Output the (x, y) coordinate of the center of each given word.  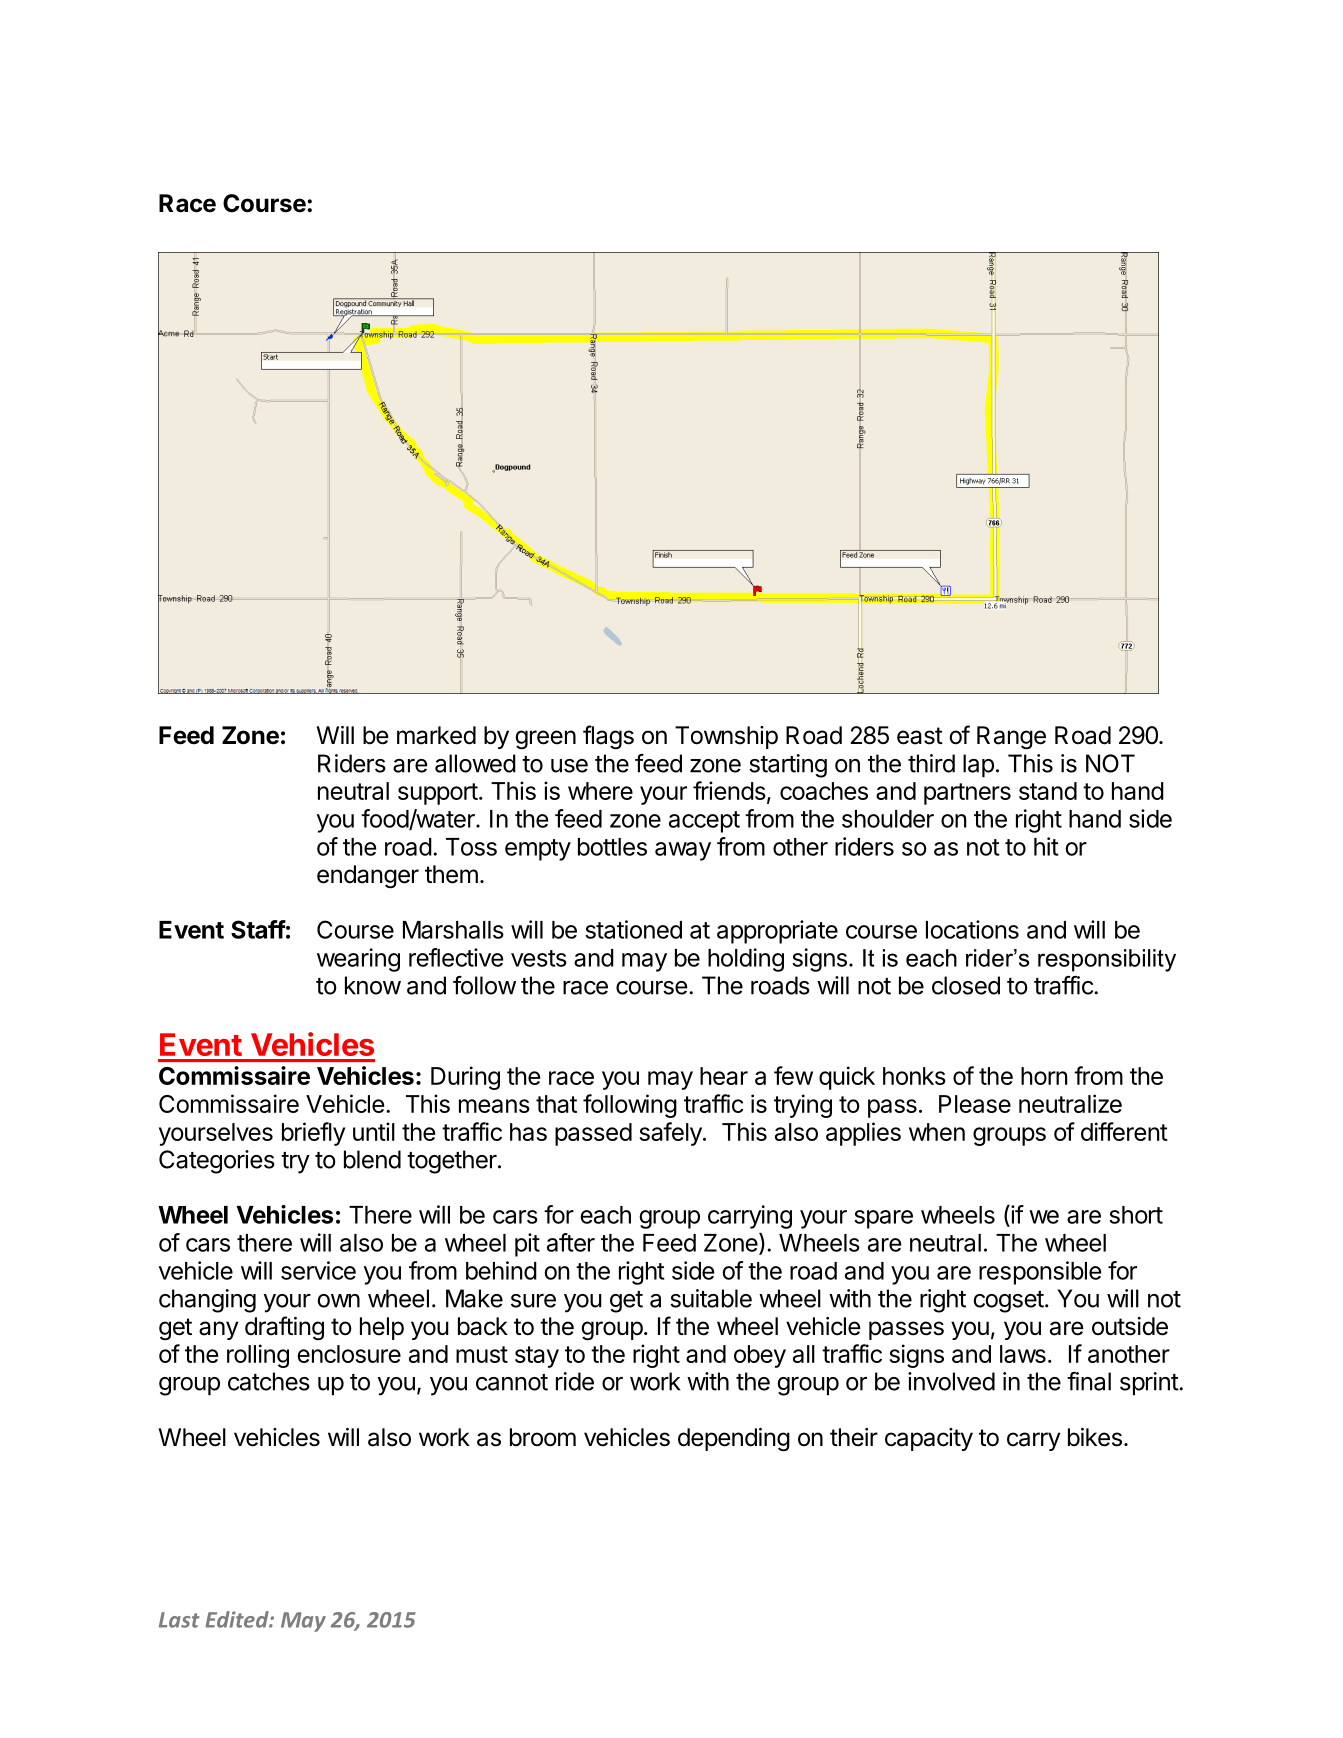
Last (179, 1620)
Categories (217, 1162)
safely (670, 1134)
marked (436, 735)
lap (978, 766)
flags (608, 737)
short (1136, 1215)
